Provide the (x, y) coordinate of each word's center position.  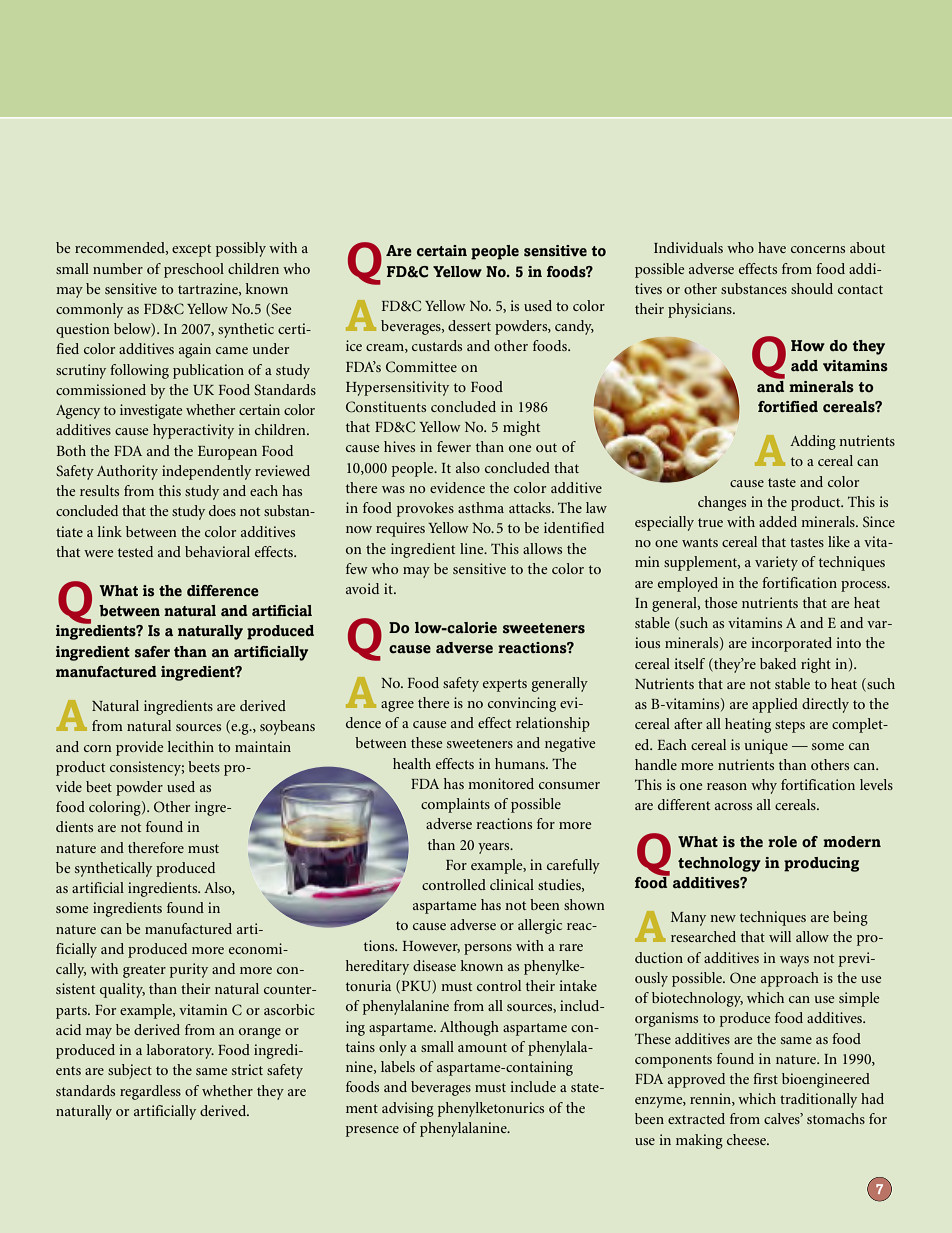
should (812, 288)
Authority (127, 472)
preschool (194, 270)
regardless (150, 1092)
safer (152, 652)
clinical (512, 884)
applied (775, 705)
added (778, 521)
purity (189, 970)
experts (505, 685)
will (780, 936)
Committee (421, 367)
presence (372, 1131)
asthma (481, 507)
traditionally (818, 1100)
